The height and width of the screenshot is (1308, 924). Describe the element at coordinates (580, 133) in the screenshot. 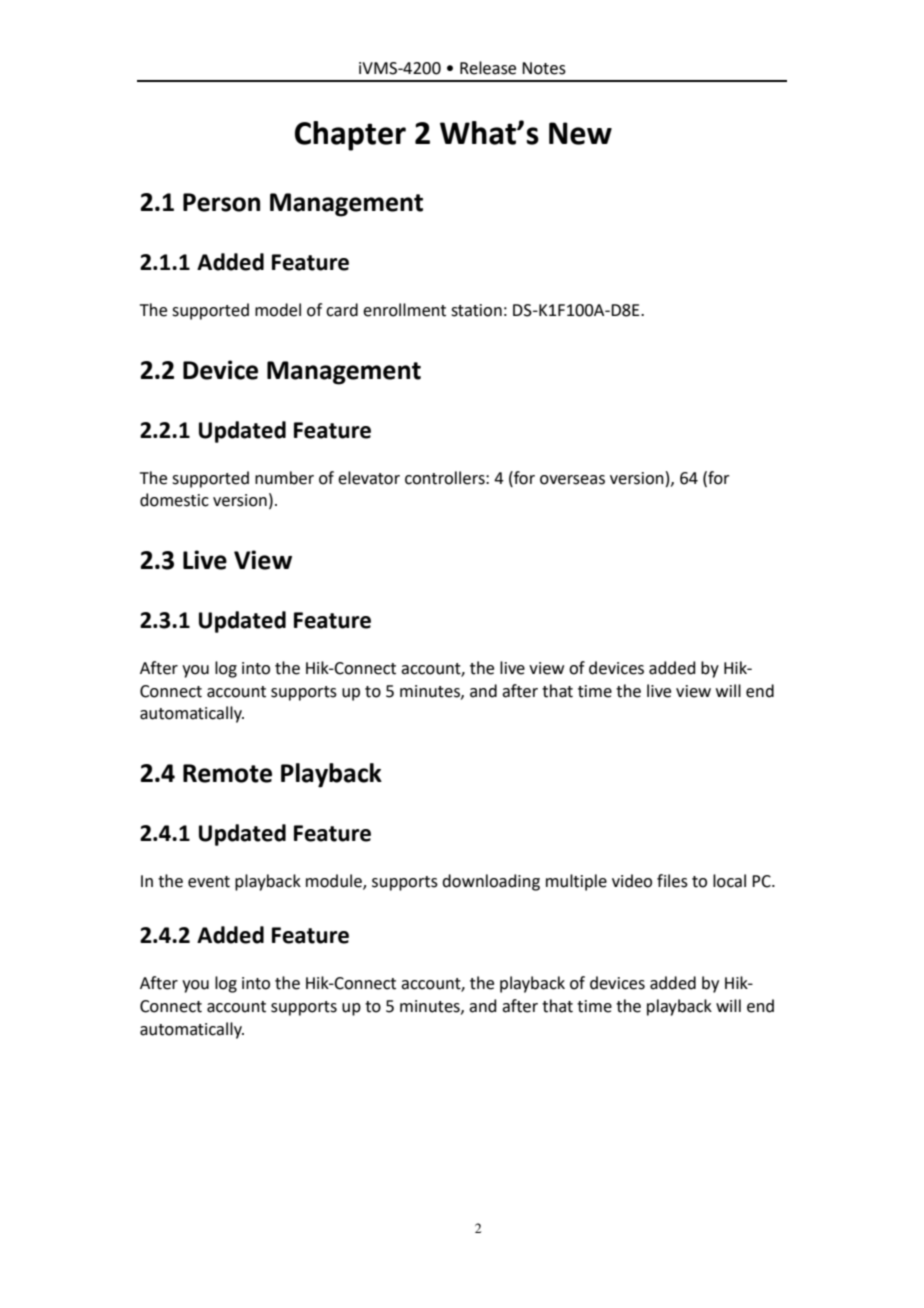

I see `New` at that location.
